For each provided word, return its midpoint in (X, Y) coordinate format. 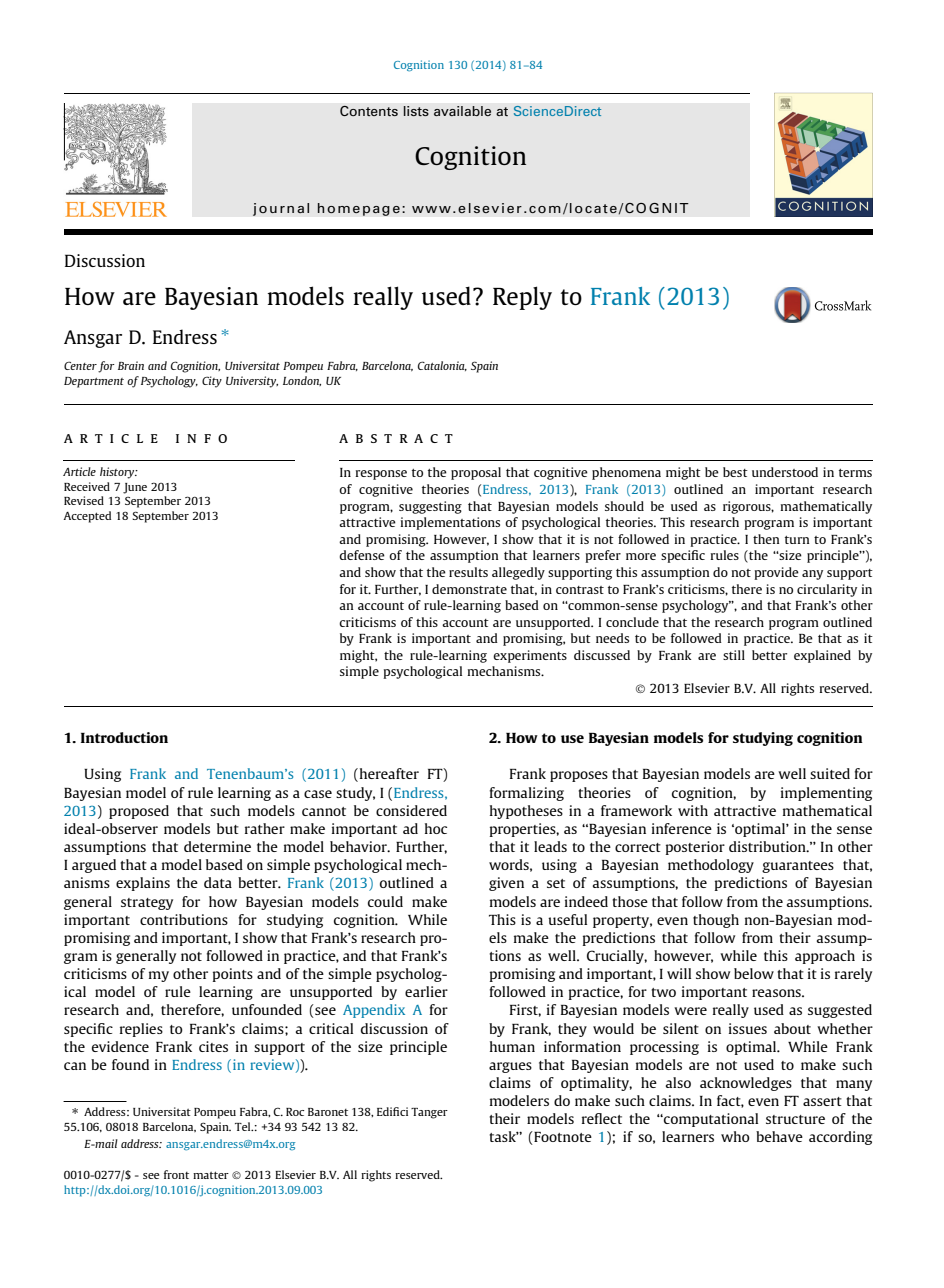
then (766, 539)
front (176, 1174)
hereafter (388, 775)
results (468, 572)
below (754, 973)
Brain (131, 365)
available (462, 111)
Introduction (124, 737)
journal (281, 209)
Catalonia (442, 366)
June (135, 488)
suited (830, 773)
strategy (147, 904)
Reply (522, 298)
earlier (426, 991)
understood (785, 472)
